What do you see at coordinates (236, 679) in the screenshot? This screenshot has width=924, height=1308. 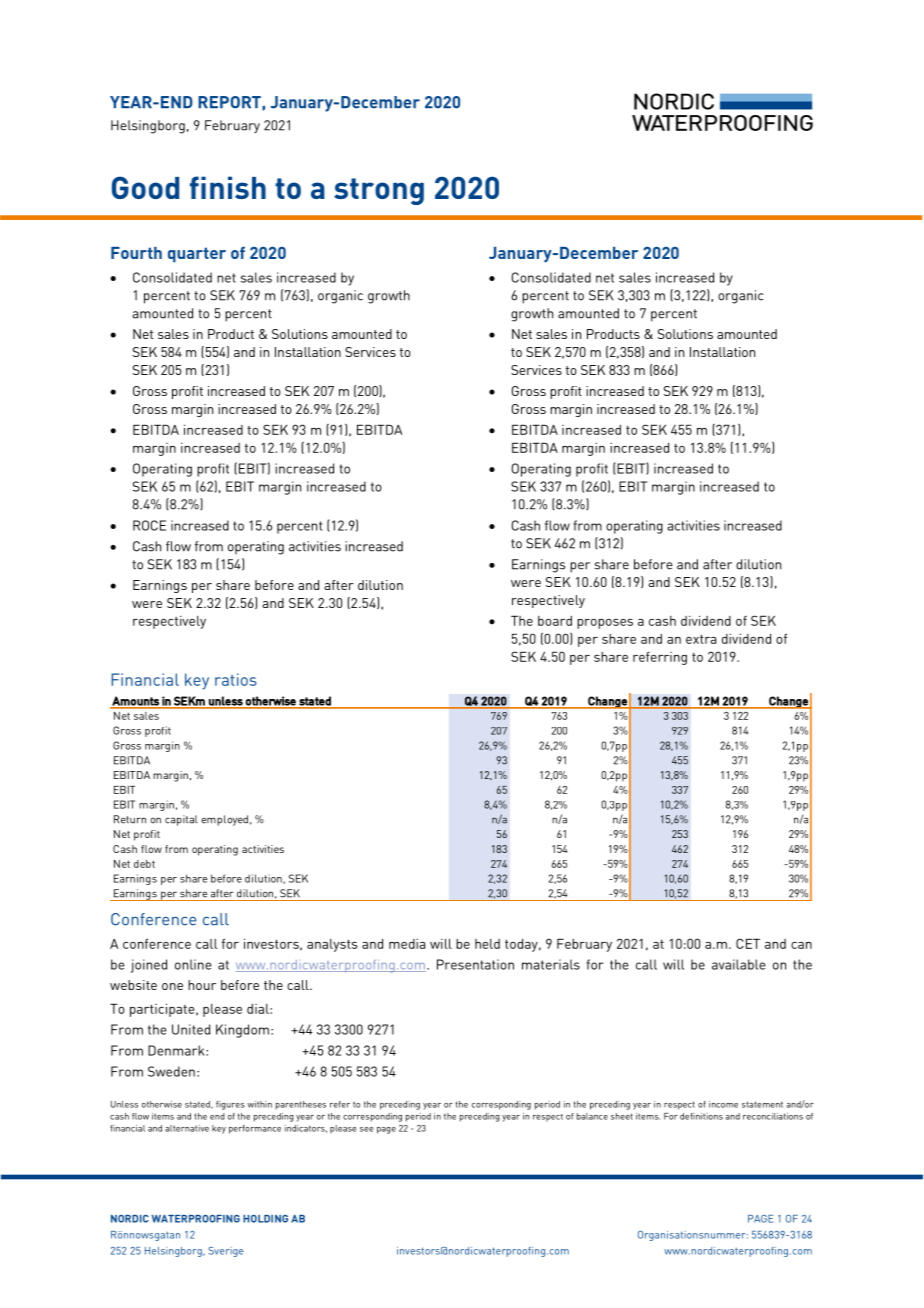 I see `ratios` at bounding box center [236, 679].
